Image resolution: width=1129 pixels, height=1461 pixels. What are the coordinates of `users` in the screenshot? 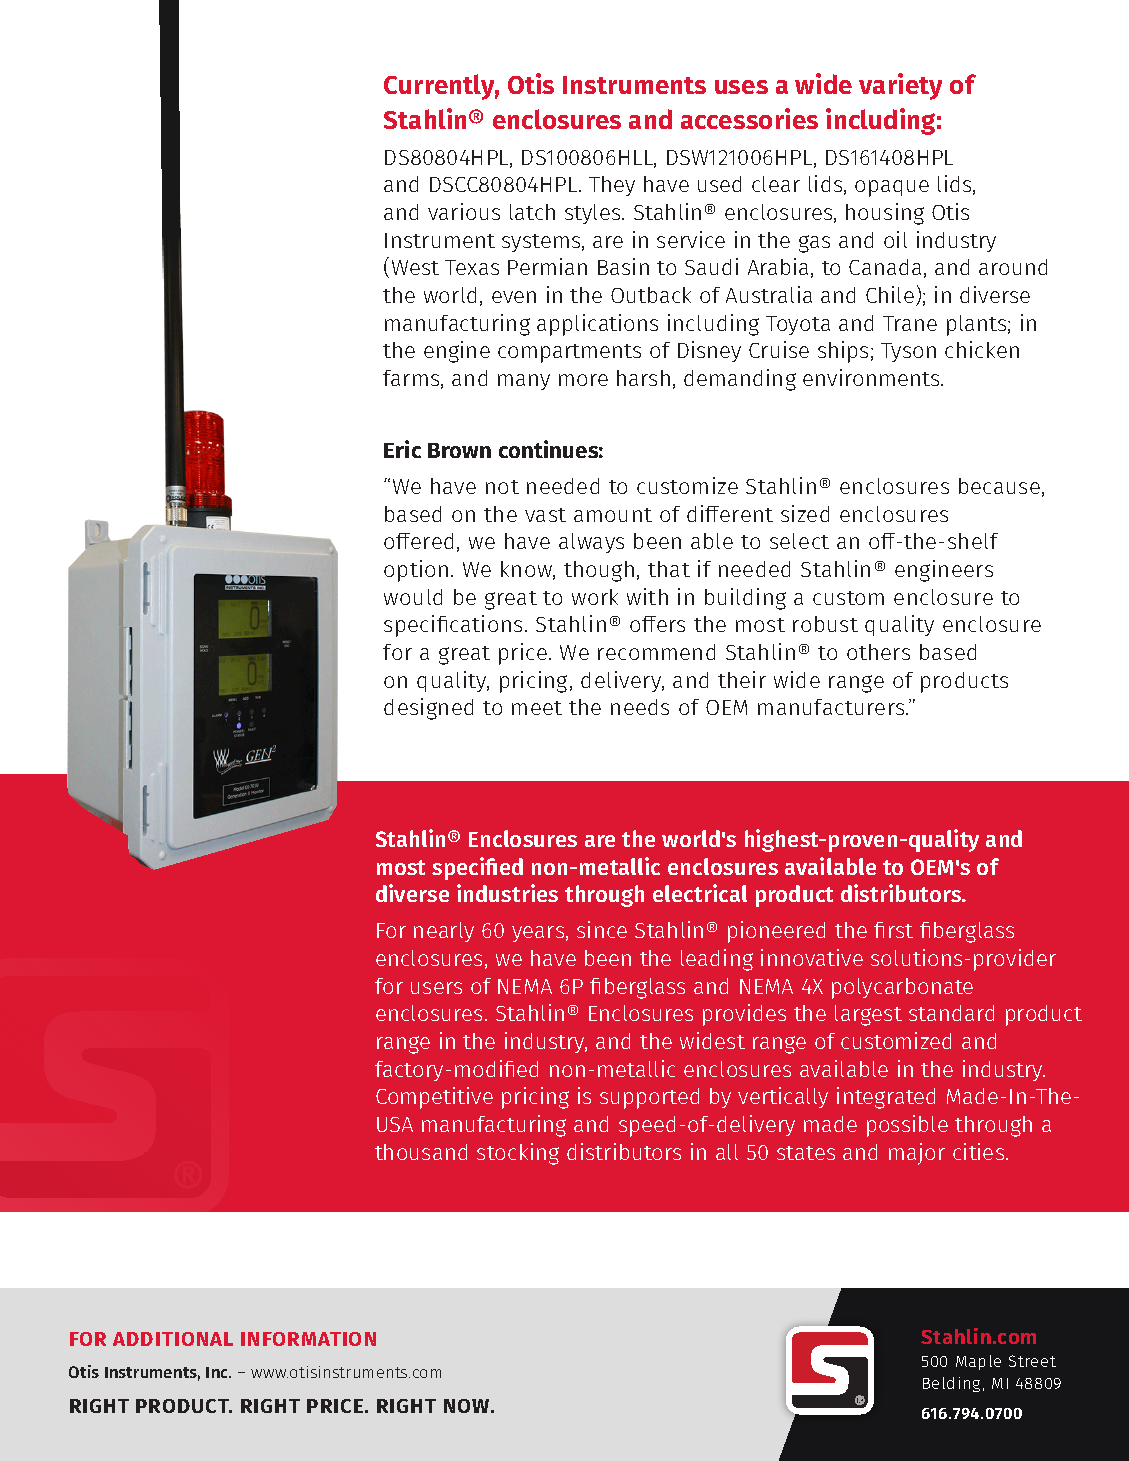 It's located at (436, 988).
